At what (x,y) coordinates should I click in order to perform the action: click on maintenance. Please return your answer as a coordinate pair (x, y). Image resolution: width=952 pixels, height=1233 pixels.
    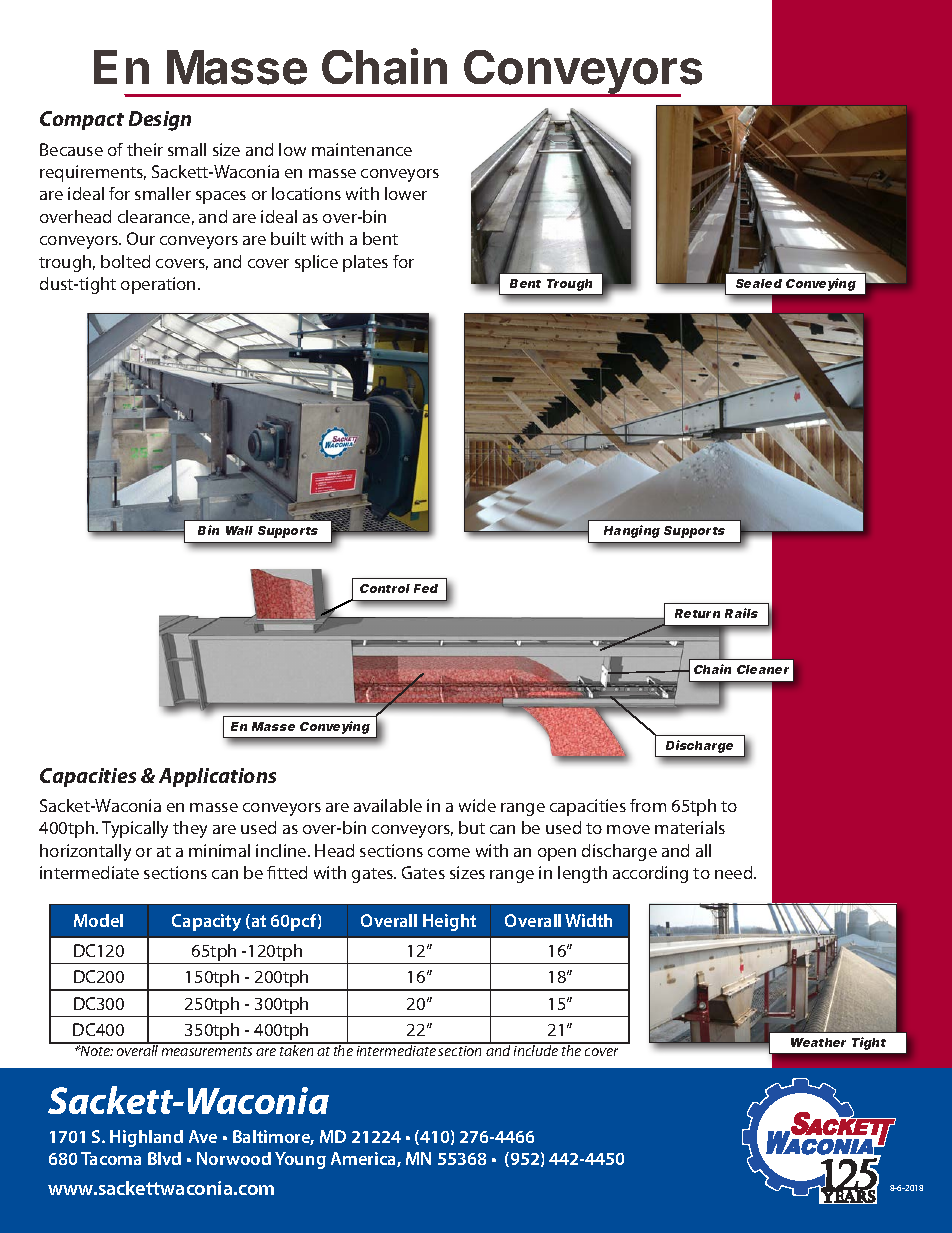
    Looking at the image, I should click on (362, 149).
